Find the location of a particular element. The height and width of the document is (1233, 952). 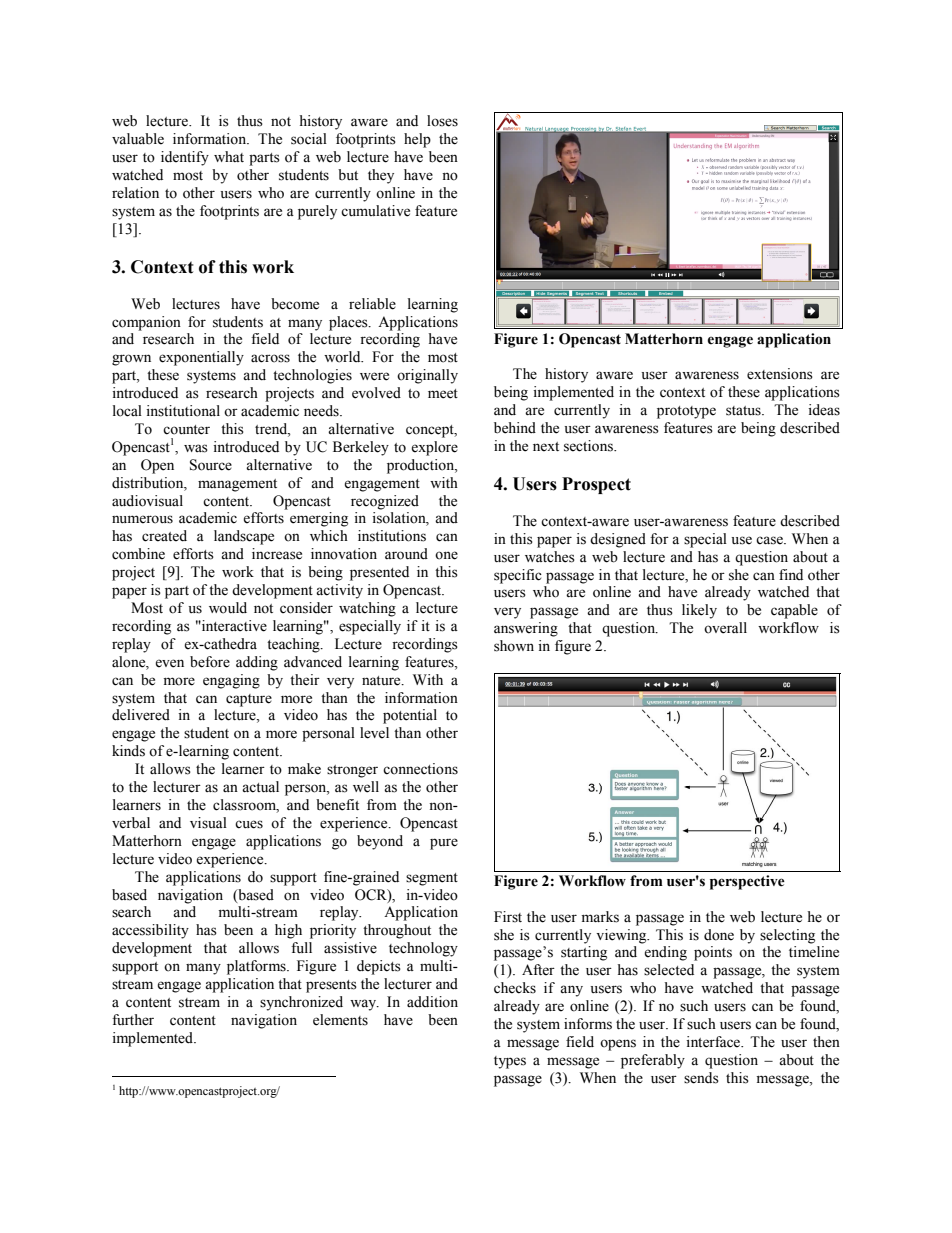

extensions is located at coordinates (780, 374).
